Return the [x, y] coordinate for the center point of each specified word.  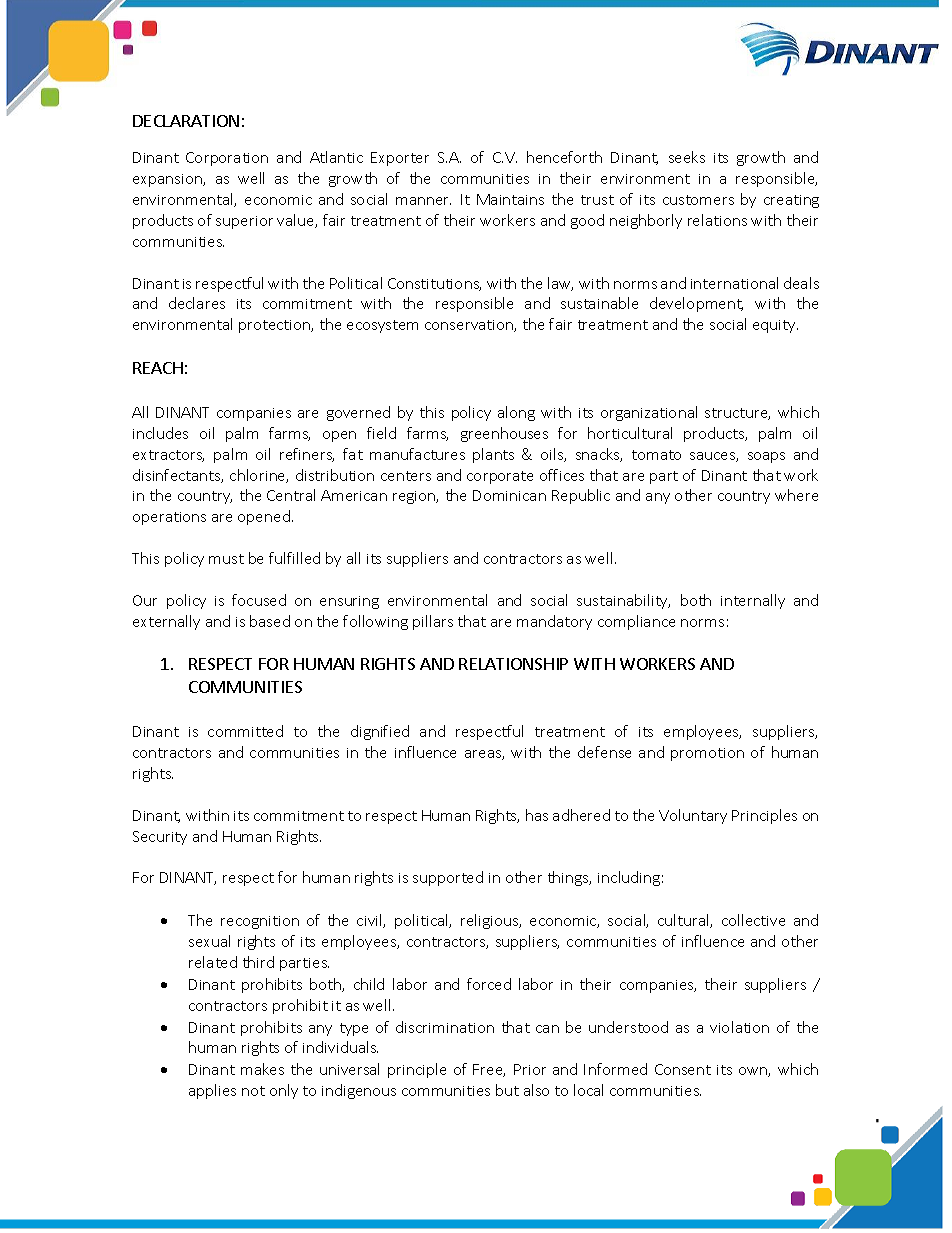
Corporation [227, 159]
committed [245, 731]
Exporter [400, 159]
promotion [707, 754]
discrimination [445, 1027]
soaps [766, 457]
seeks [687, 157]
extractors [168, 456]
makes [262, 1069]
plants [493, 455]
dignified [380, 732]
